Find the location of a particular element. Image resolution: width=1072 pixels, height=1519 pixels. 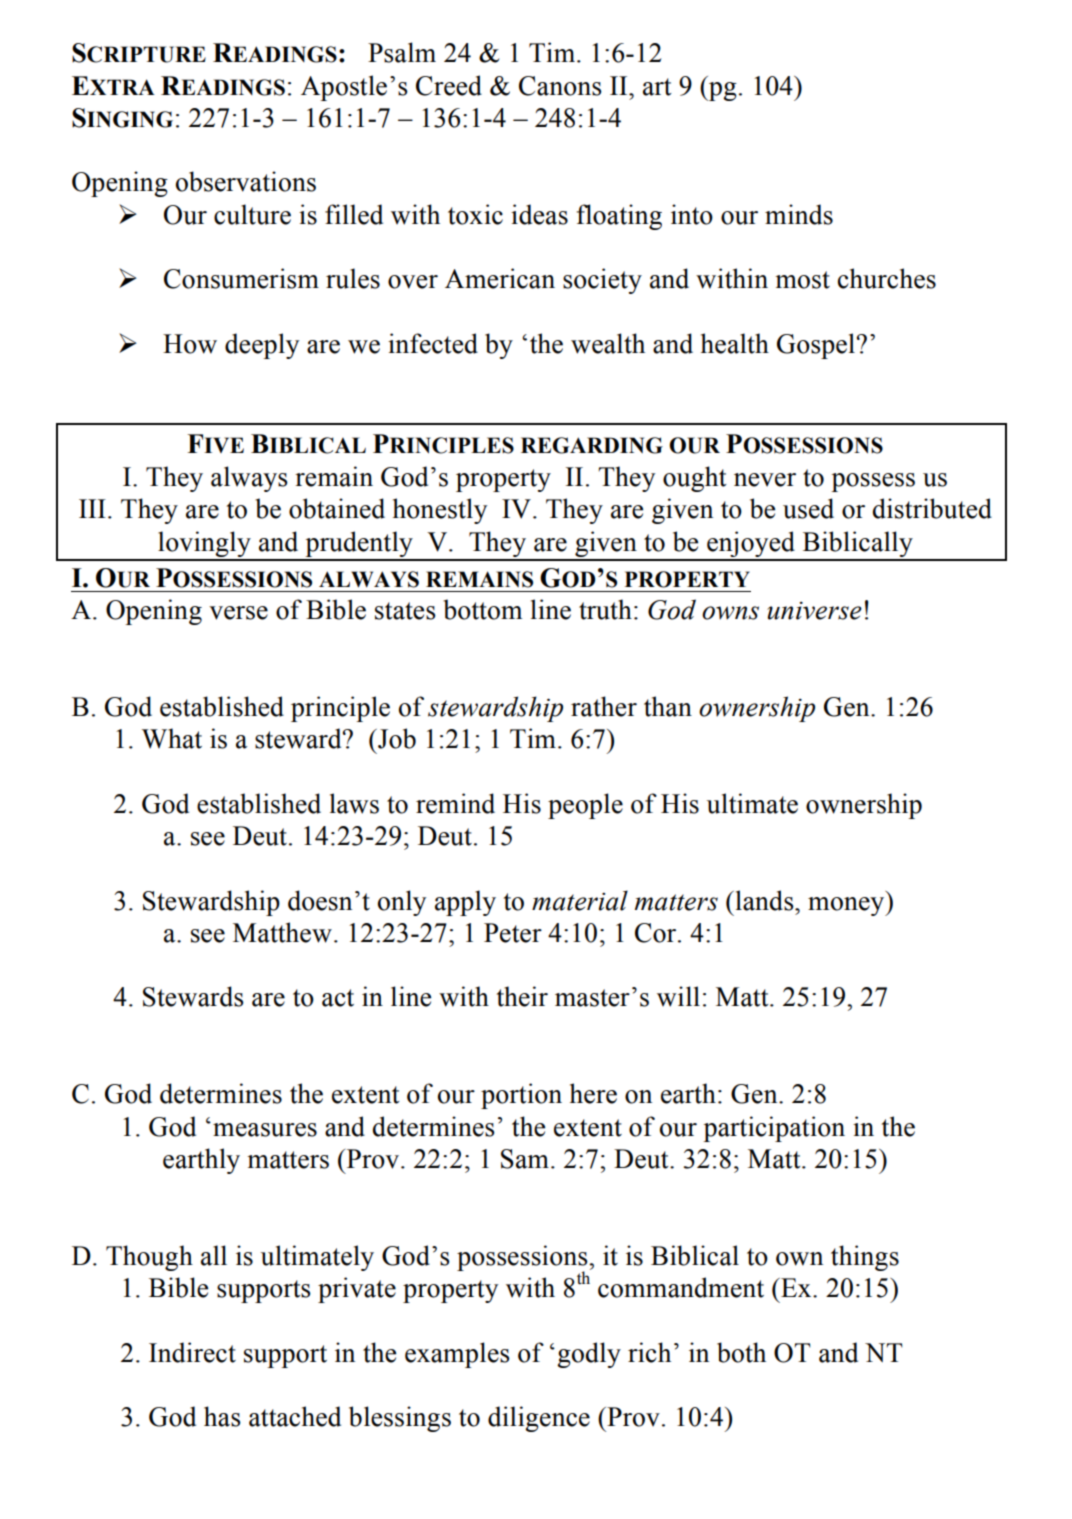

than is located at coordinates (668, 706).
